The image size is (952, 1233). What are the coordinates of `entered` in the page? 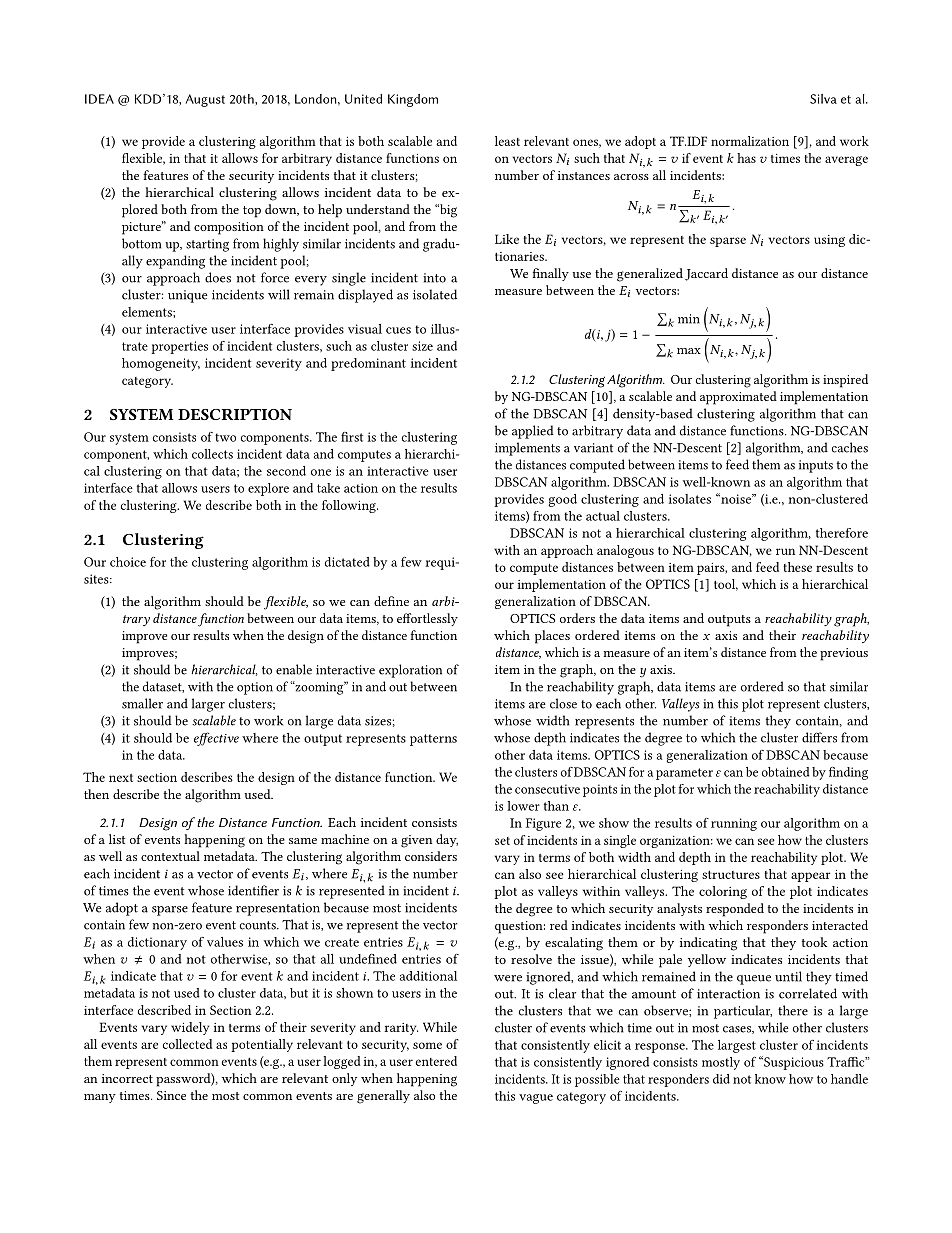 It's located at (436, 1061).
